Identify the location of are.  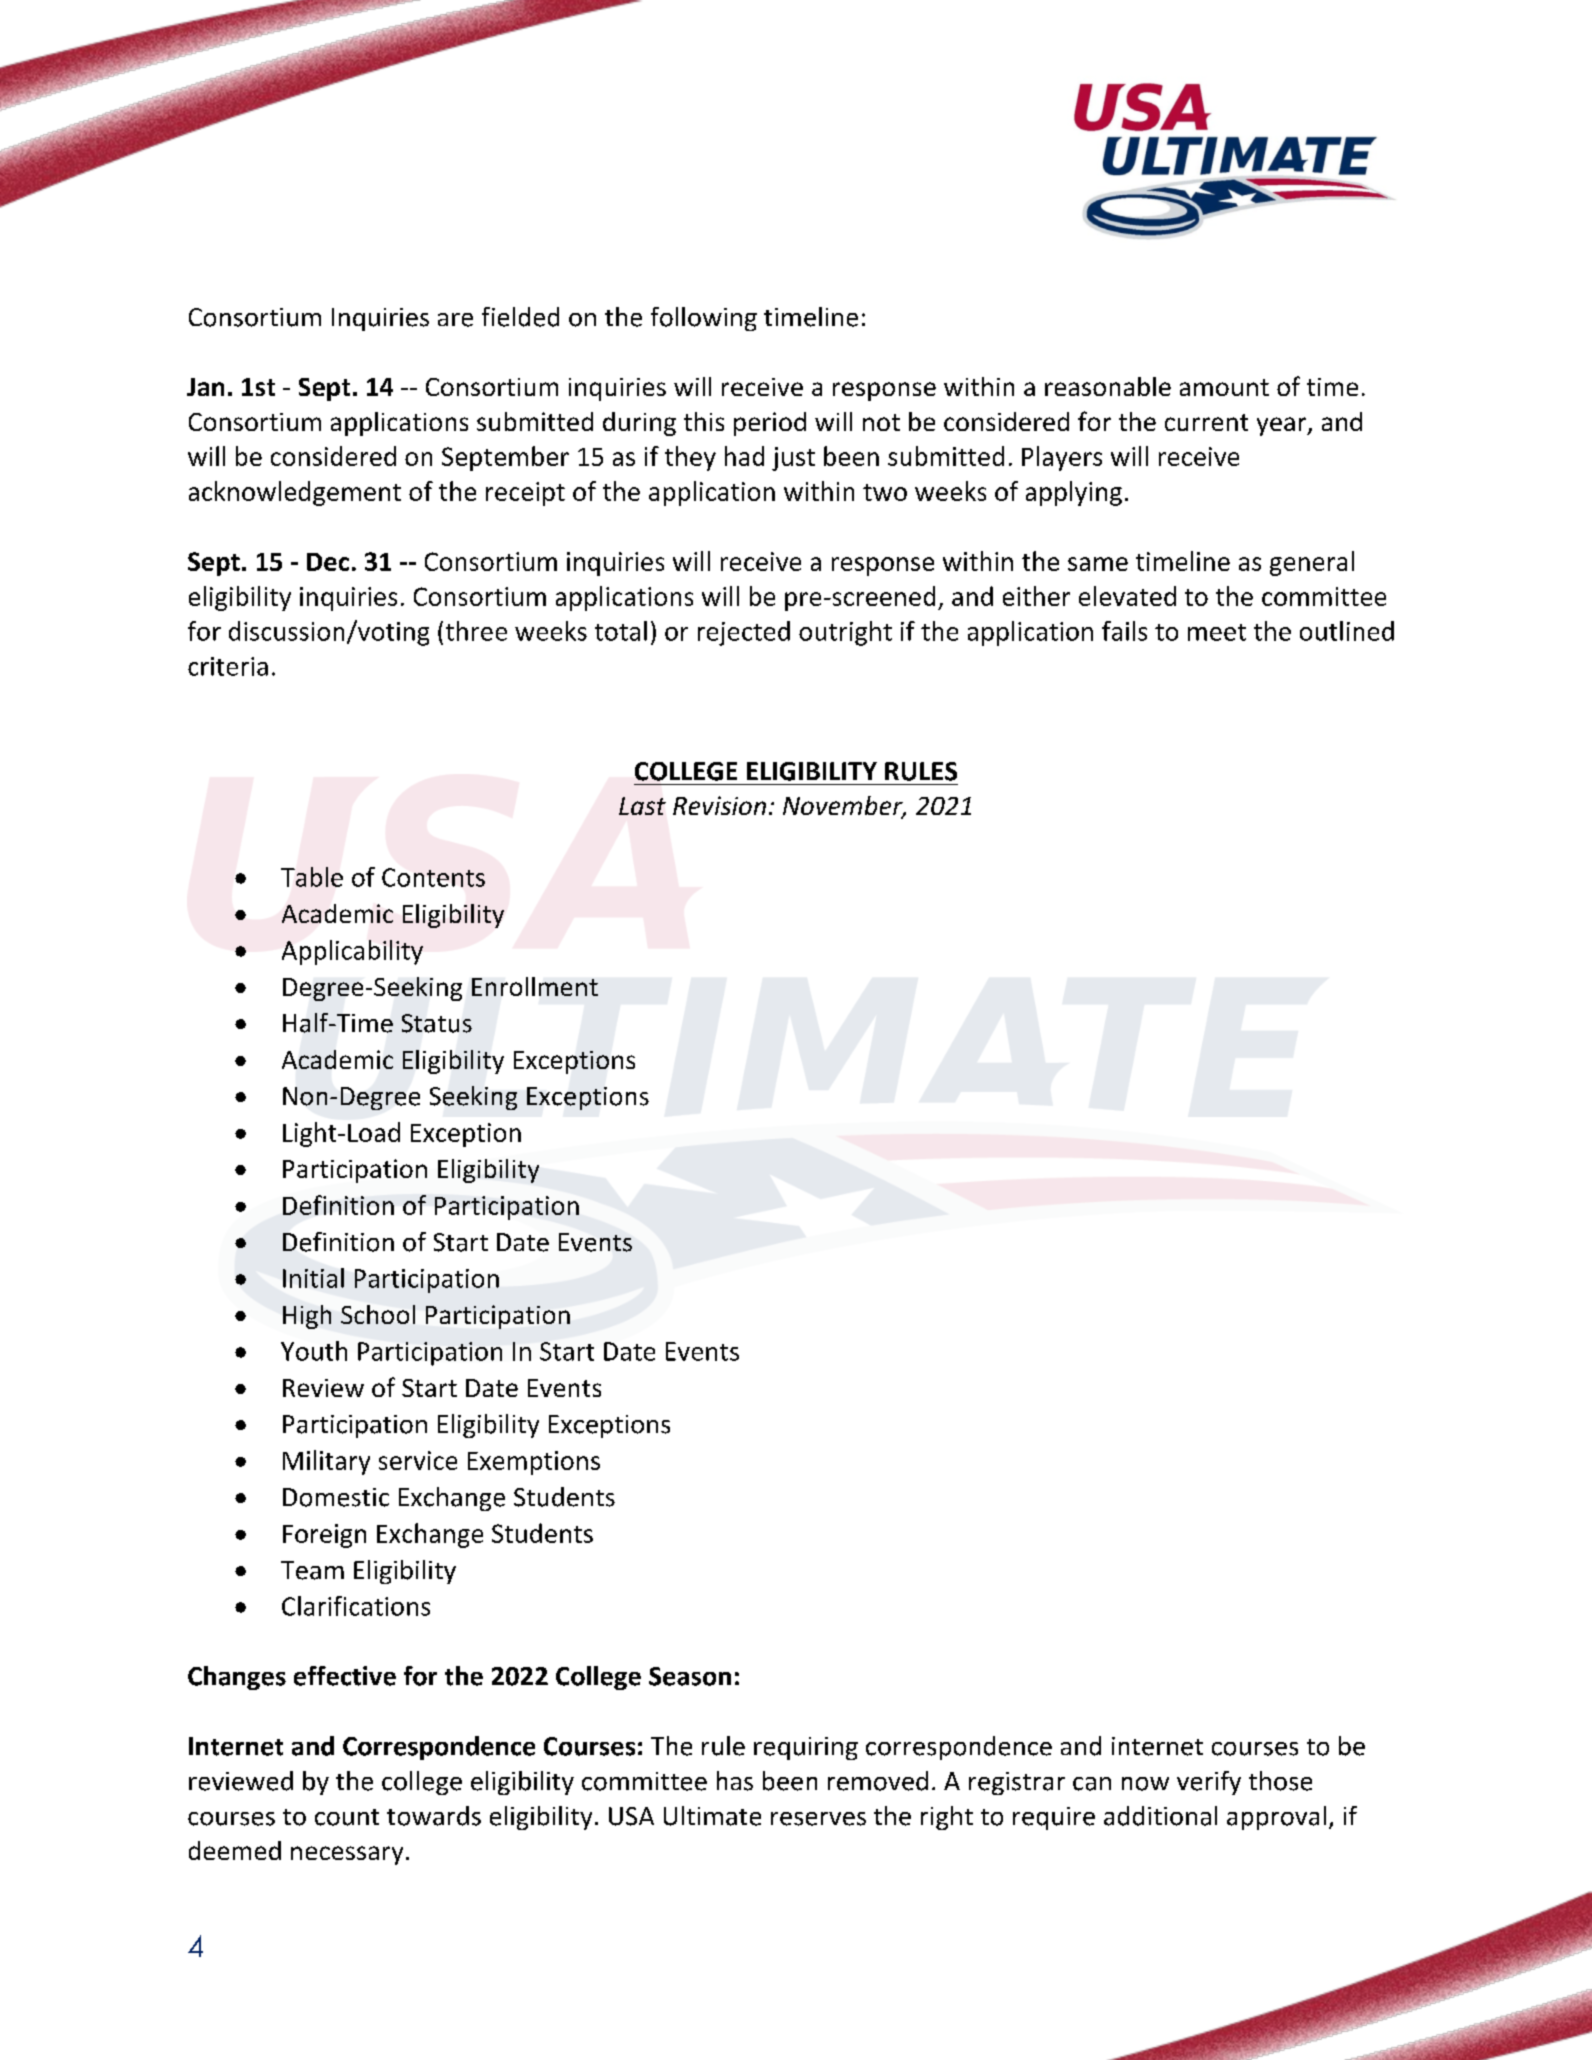
(455, 320).
